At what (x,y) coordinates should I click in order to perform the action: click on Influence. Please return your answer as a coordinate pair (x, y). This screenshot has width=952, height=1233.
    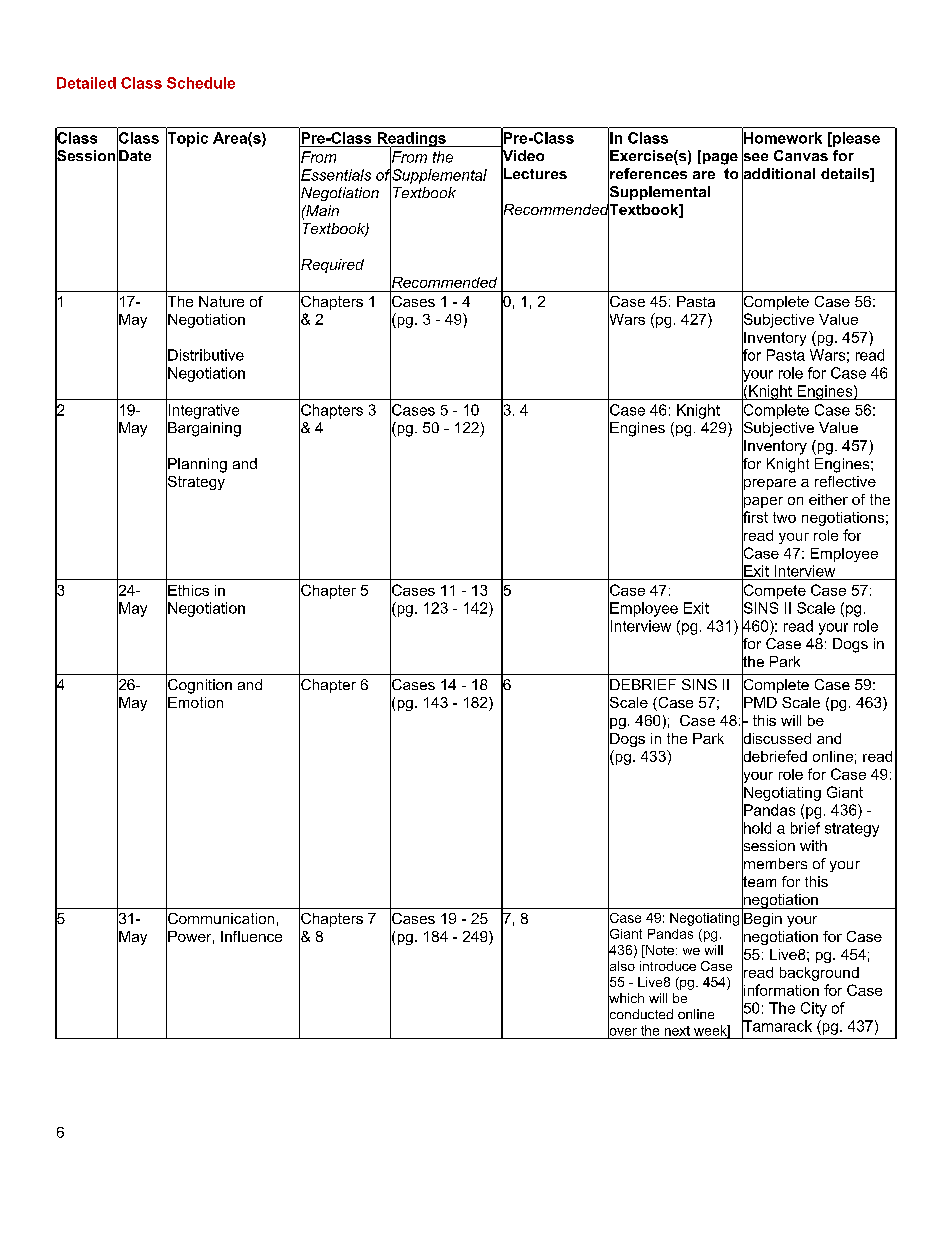
    Looking at the image, I should click on (251, 936).
